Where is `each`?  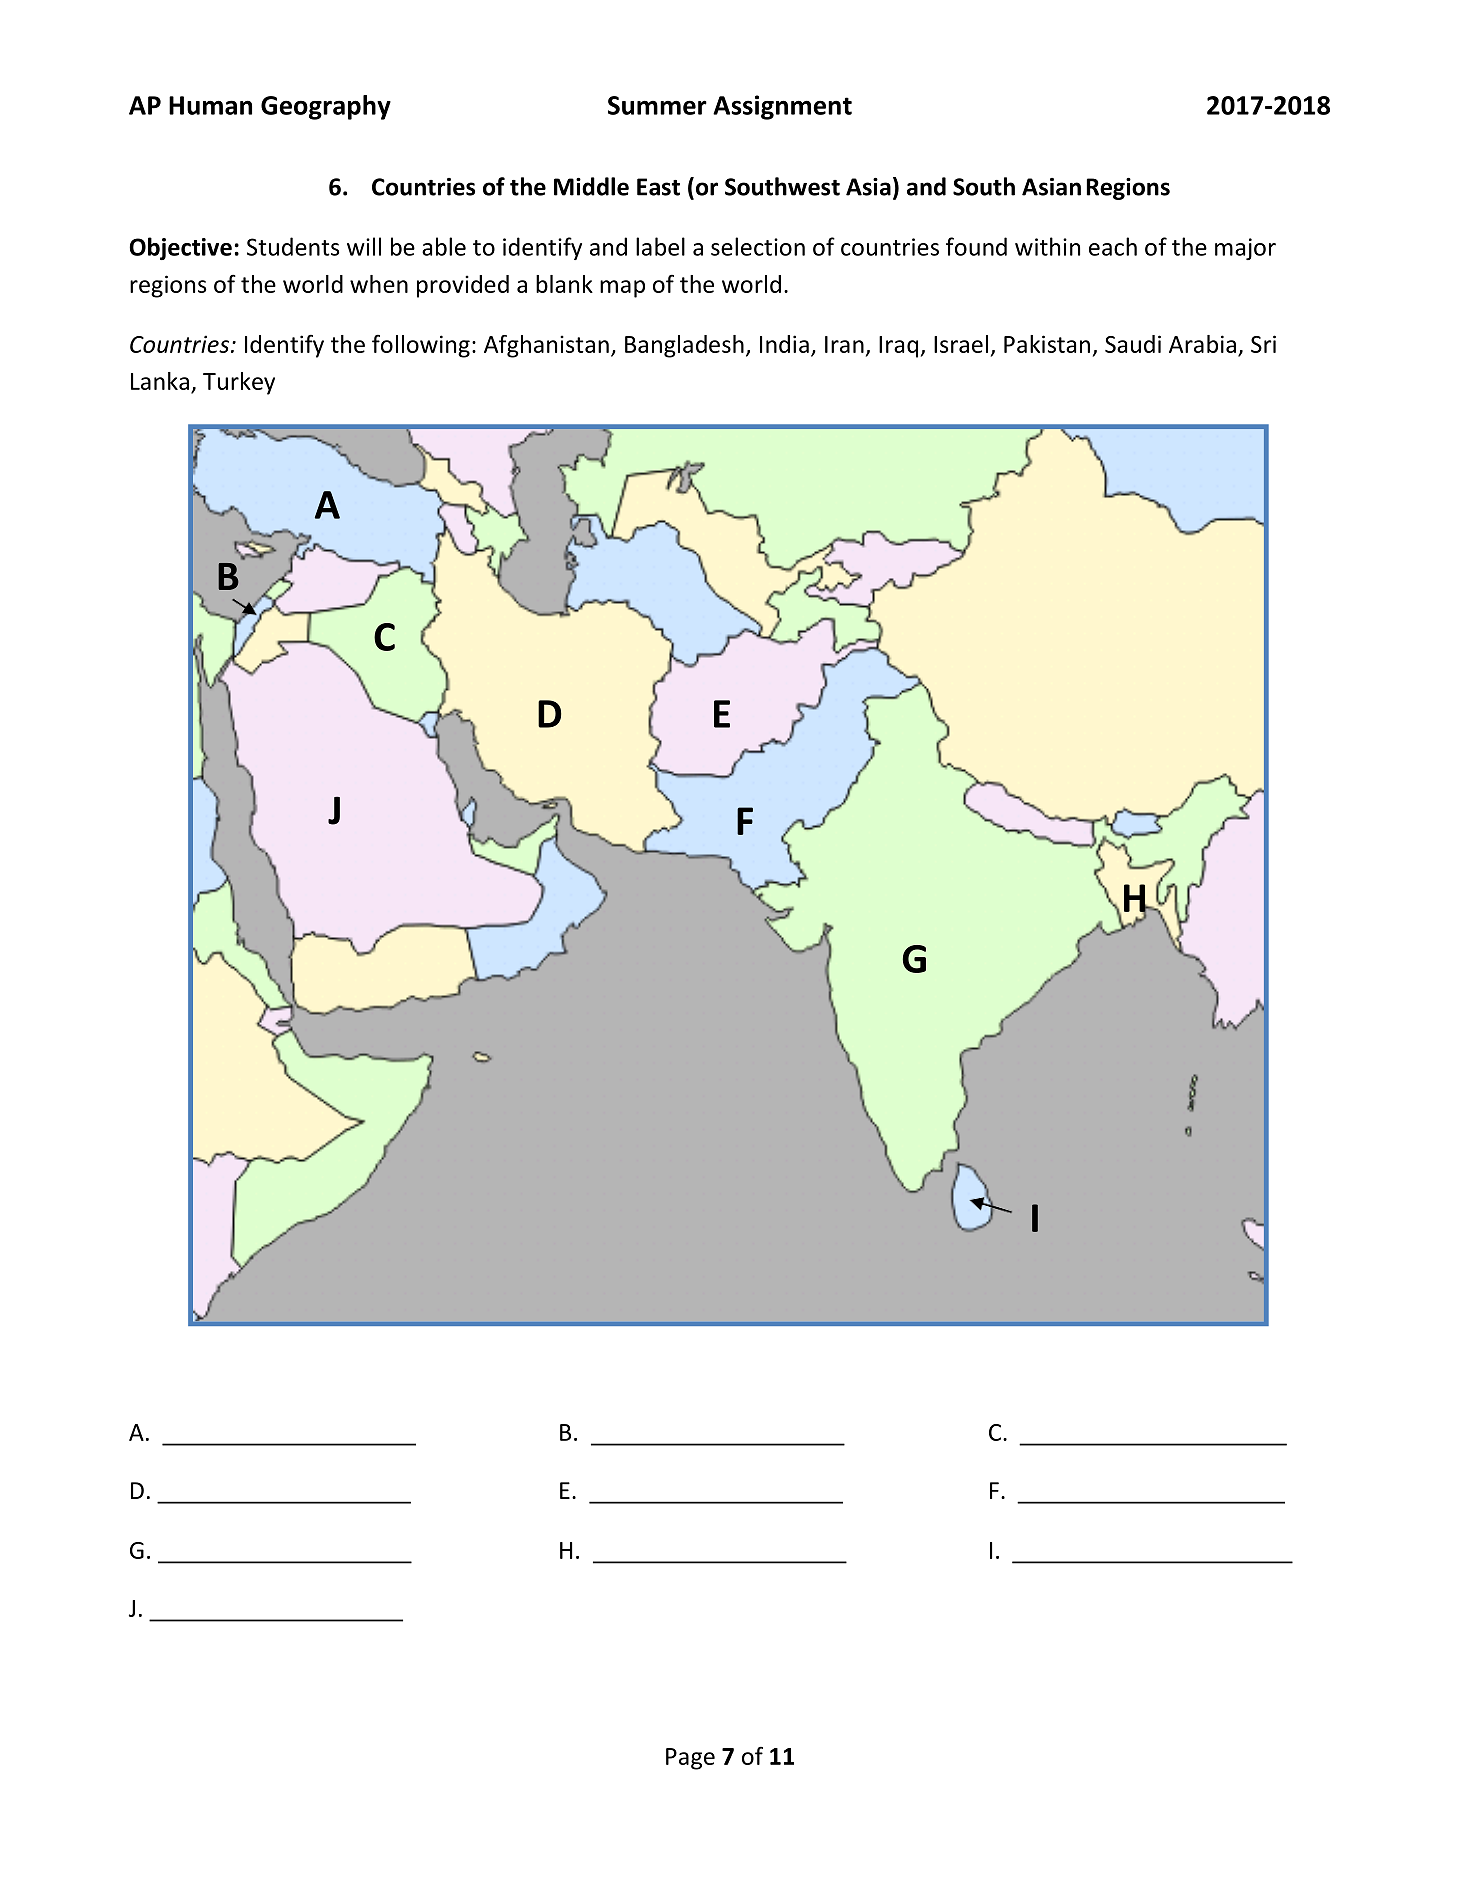
each is located at coordinates (1113, 246).
